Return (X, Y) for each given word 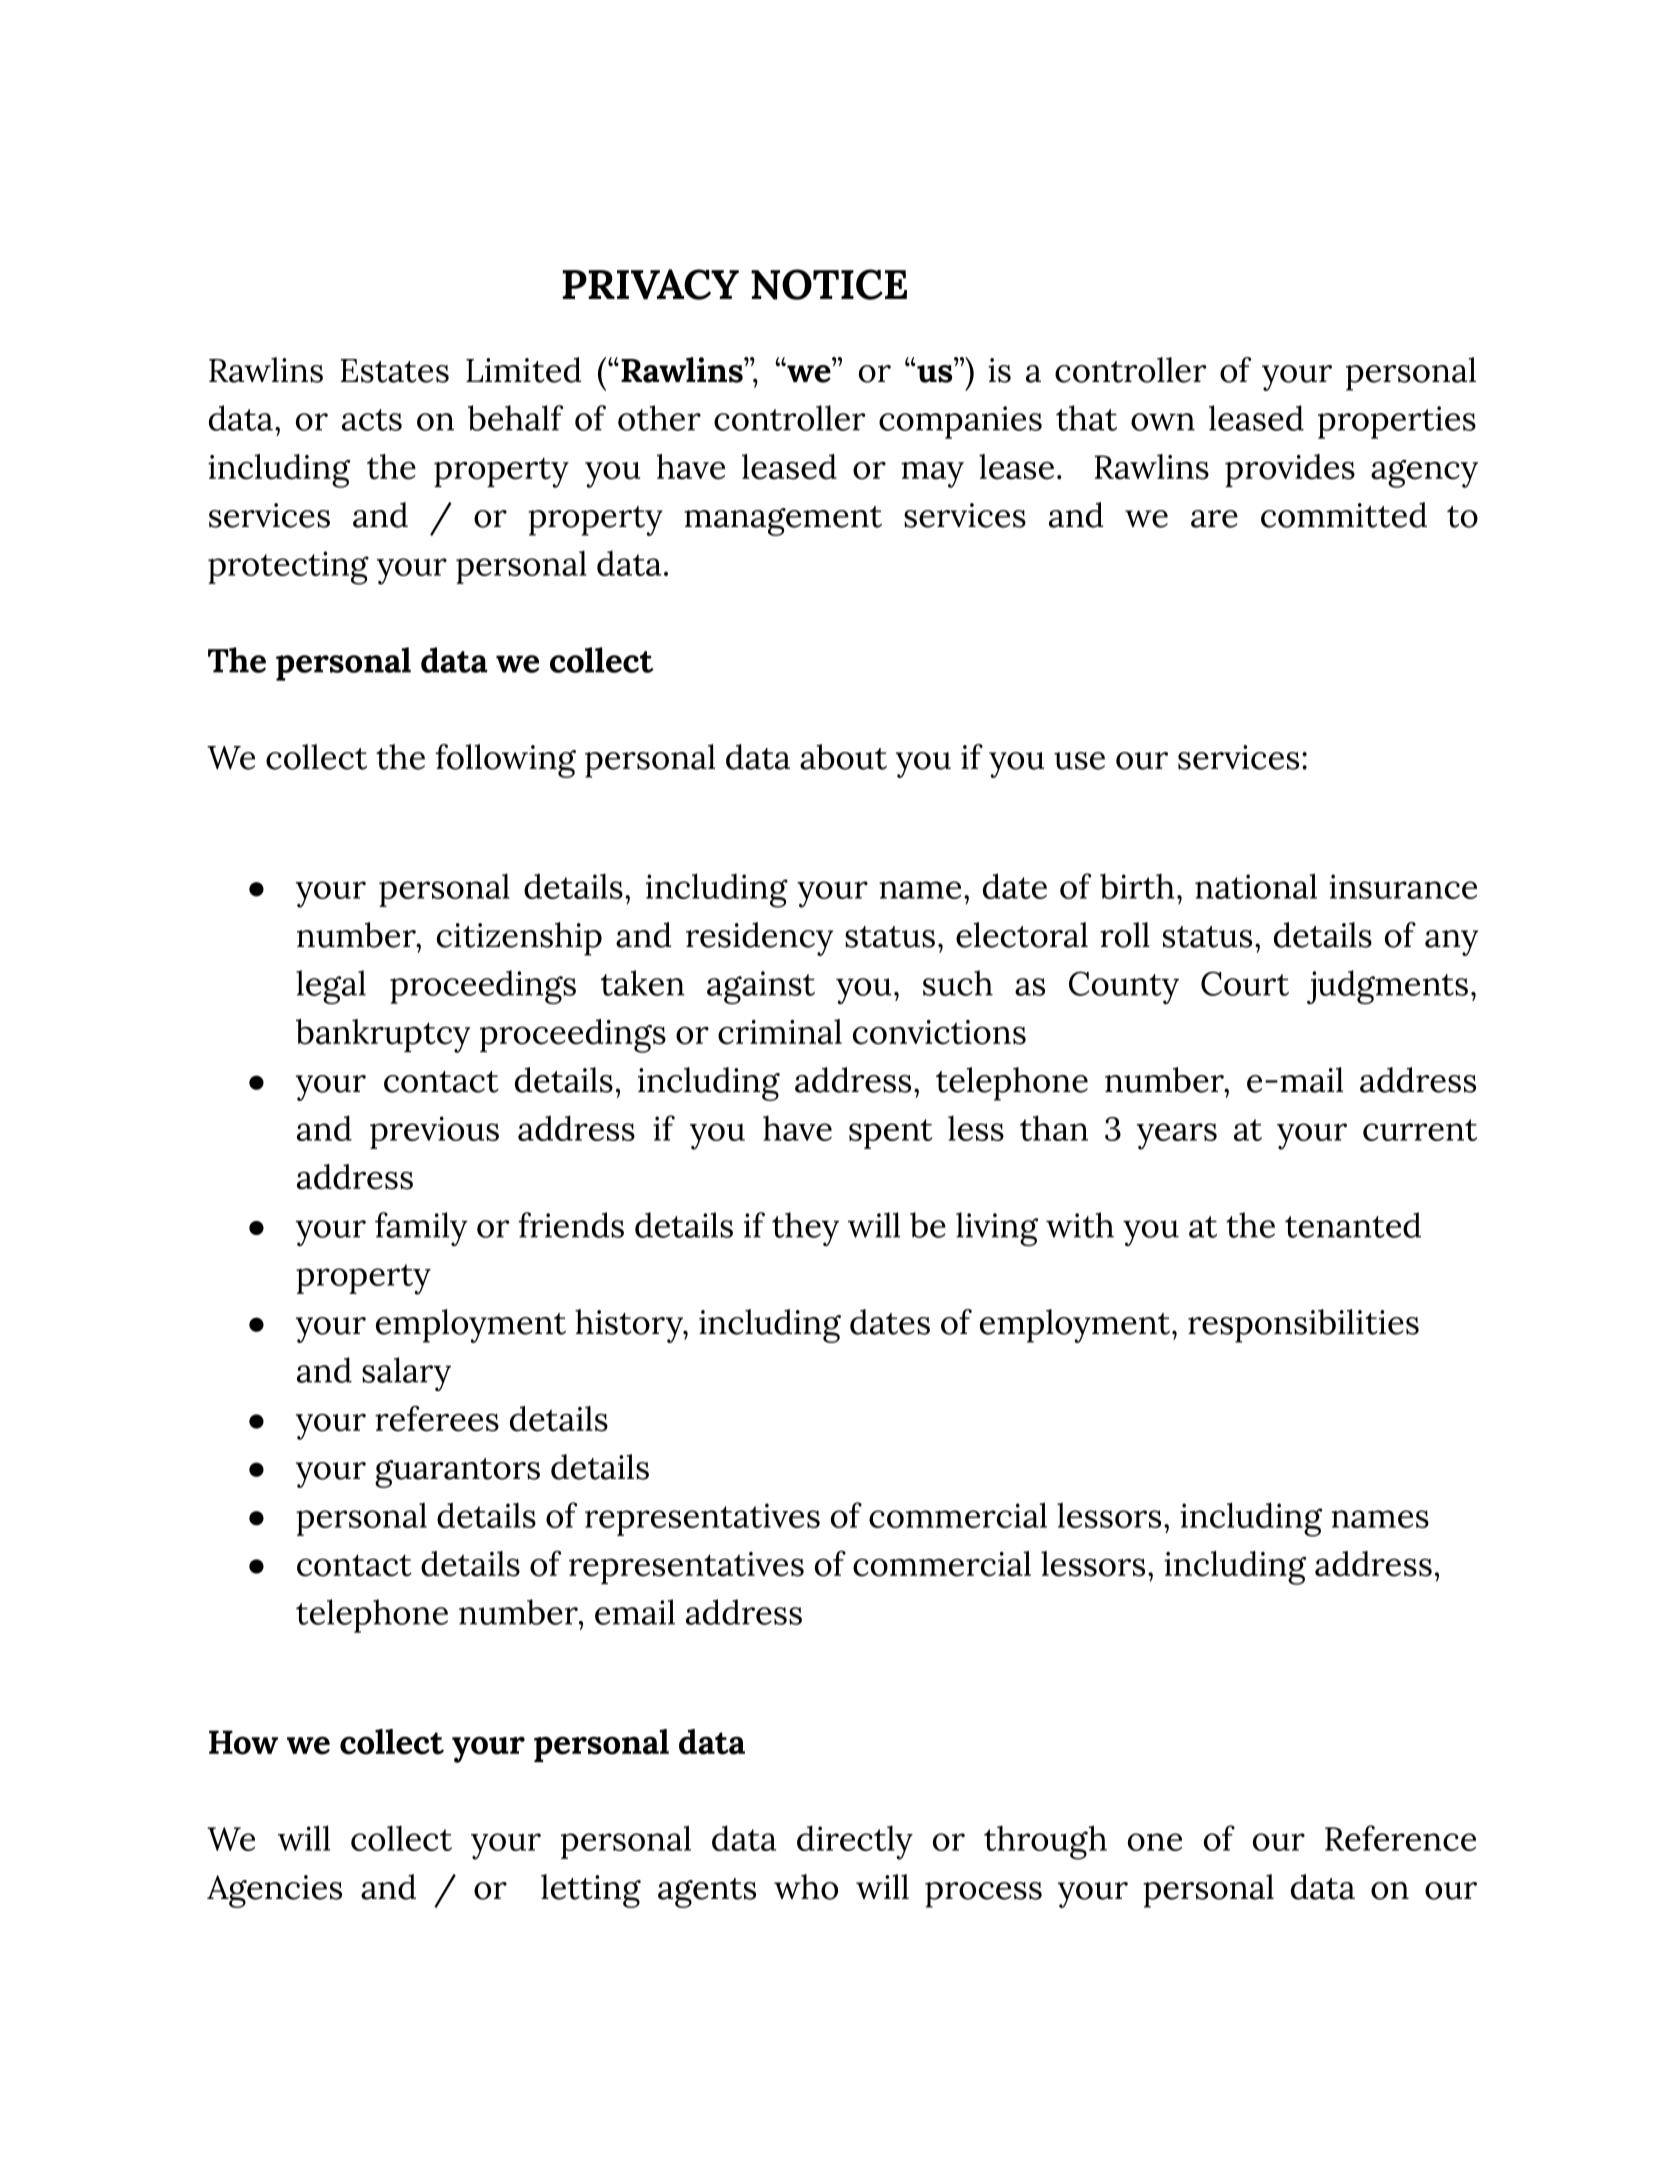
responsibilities (1303, 1326)
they (805, 1229)
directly (855, 1842)
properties (1397, 422)
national (1256, 886)
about (843, 757)
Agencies (274, 1891)
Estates (395, 371)
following (506, 761)
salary (406, 1374)
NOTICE (829, 284)
